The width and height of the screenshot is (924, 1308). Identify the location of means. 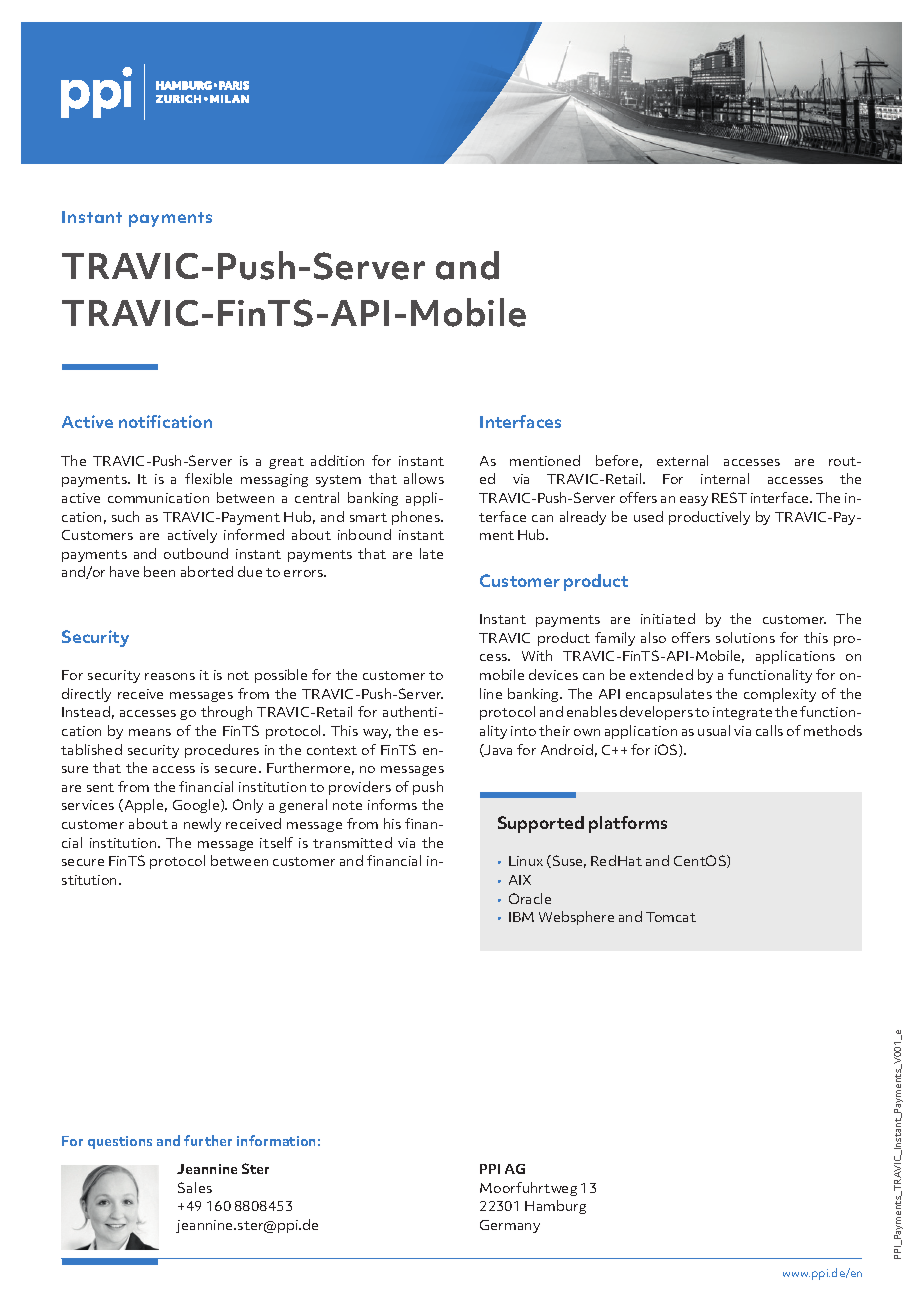
(150, 732).
